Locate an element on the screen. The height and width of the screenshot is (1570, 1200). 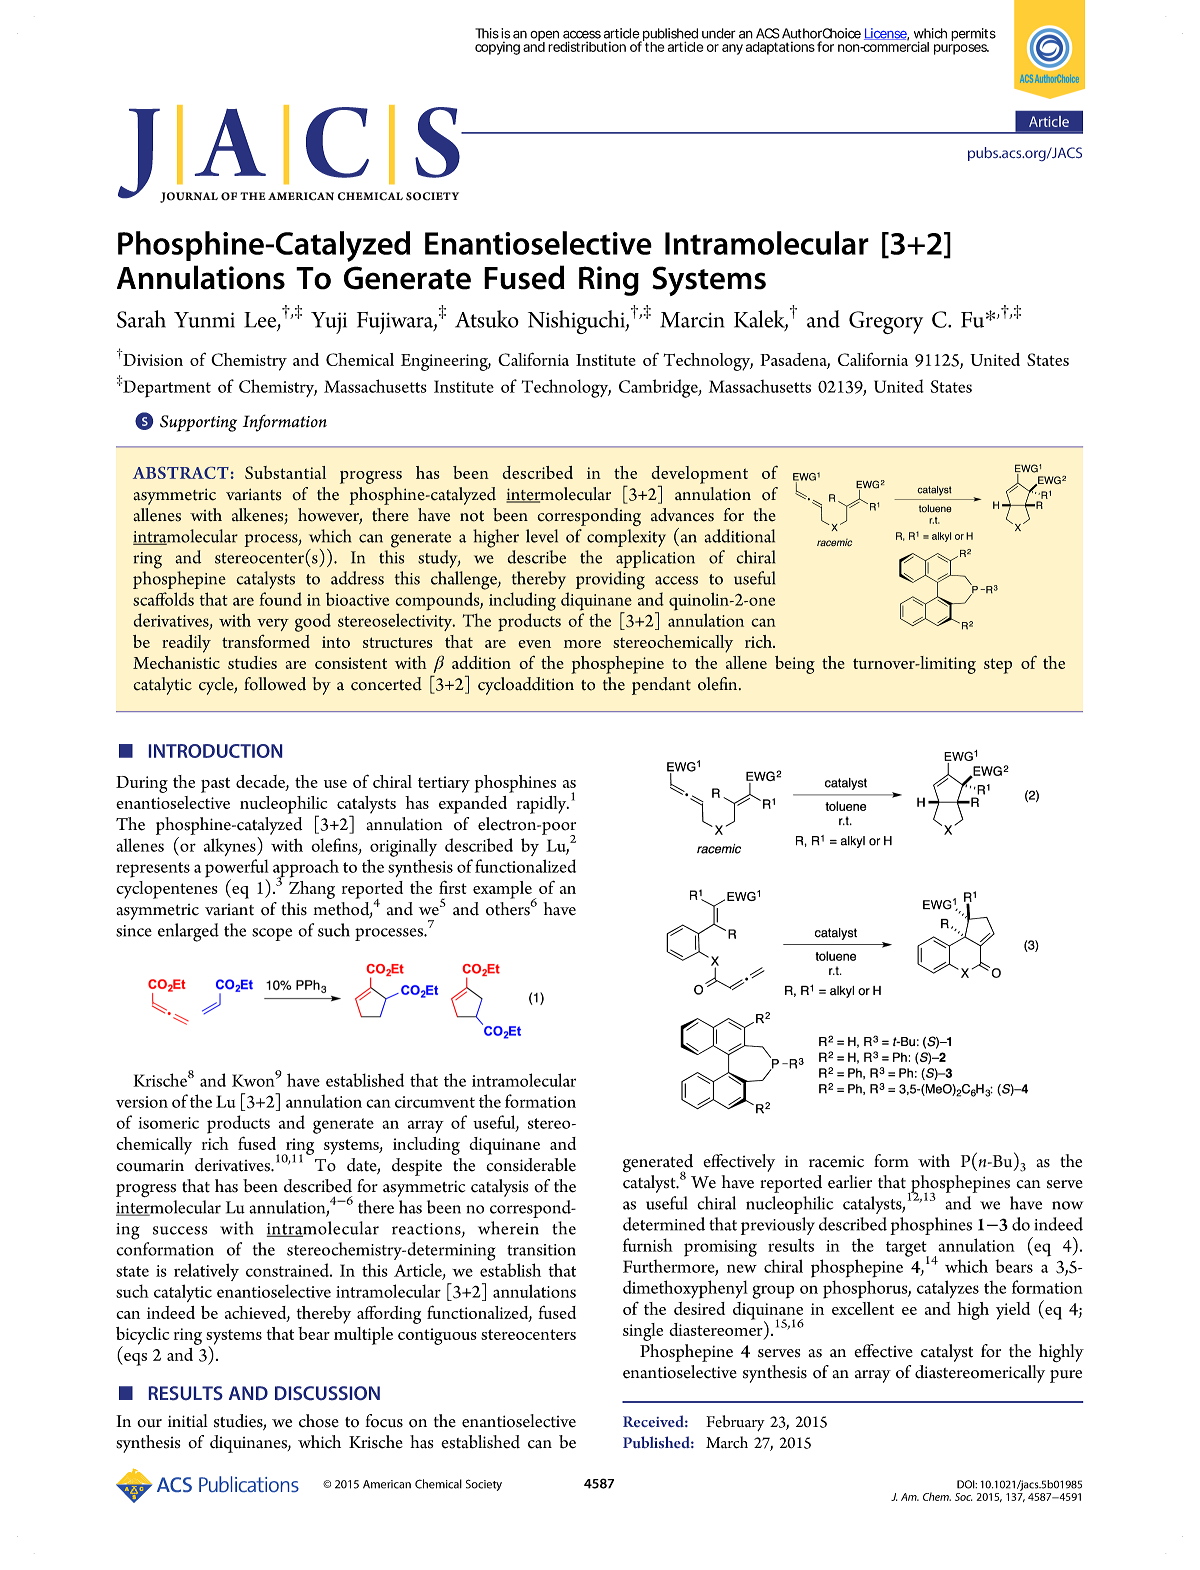
racemic is located at coordinates (836, 1161).
